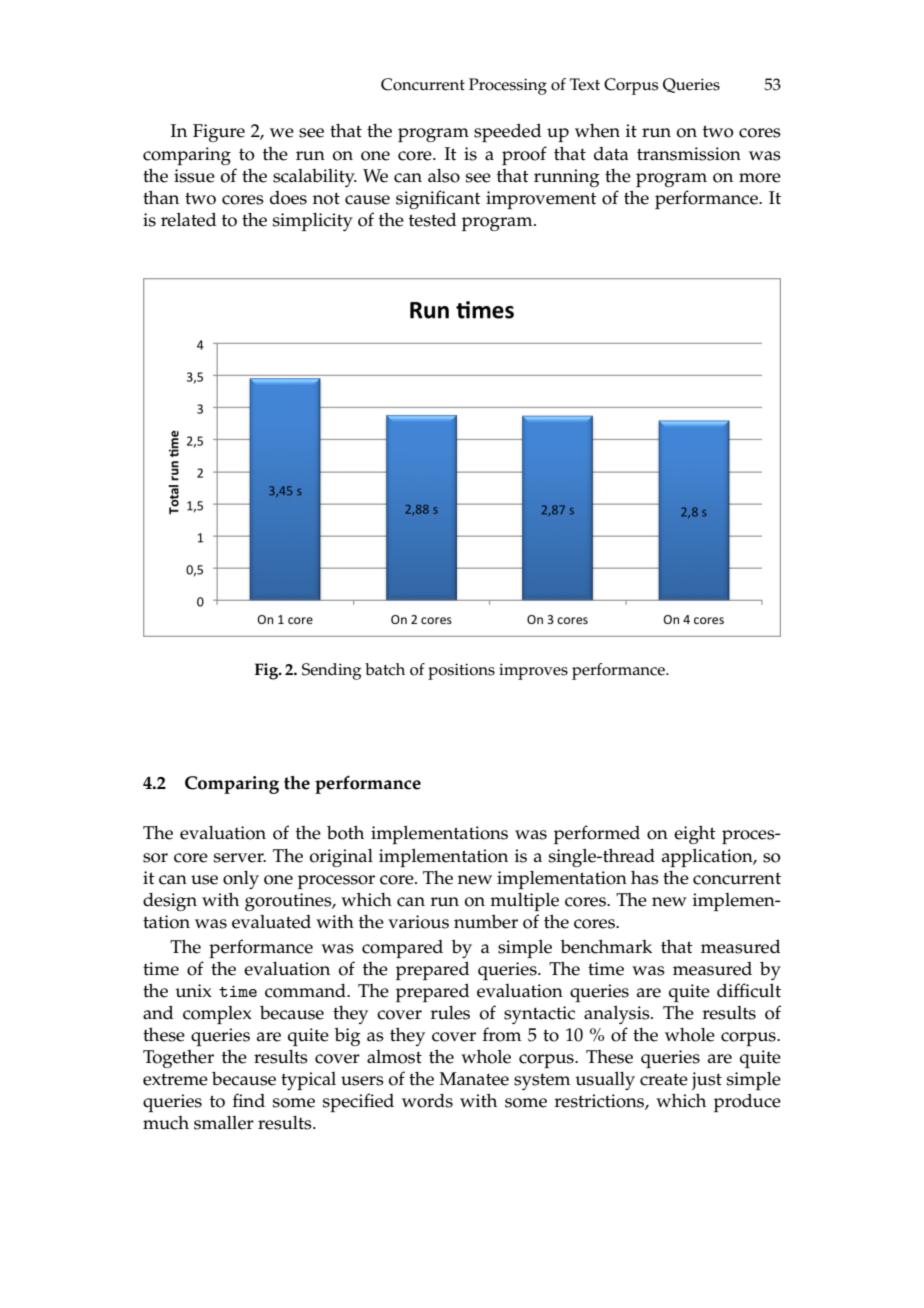  Describe the element at coordinates (433, 219) in the screenshot. I see `tested` at that location.
